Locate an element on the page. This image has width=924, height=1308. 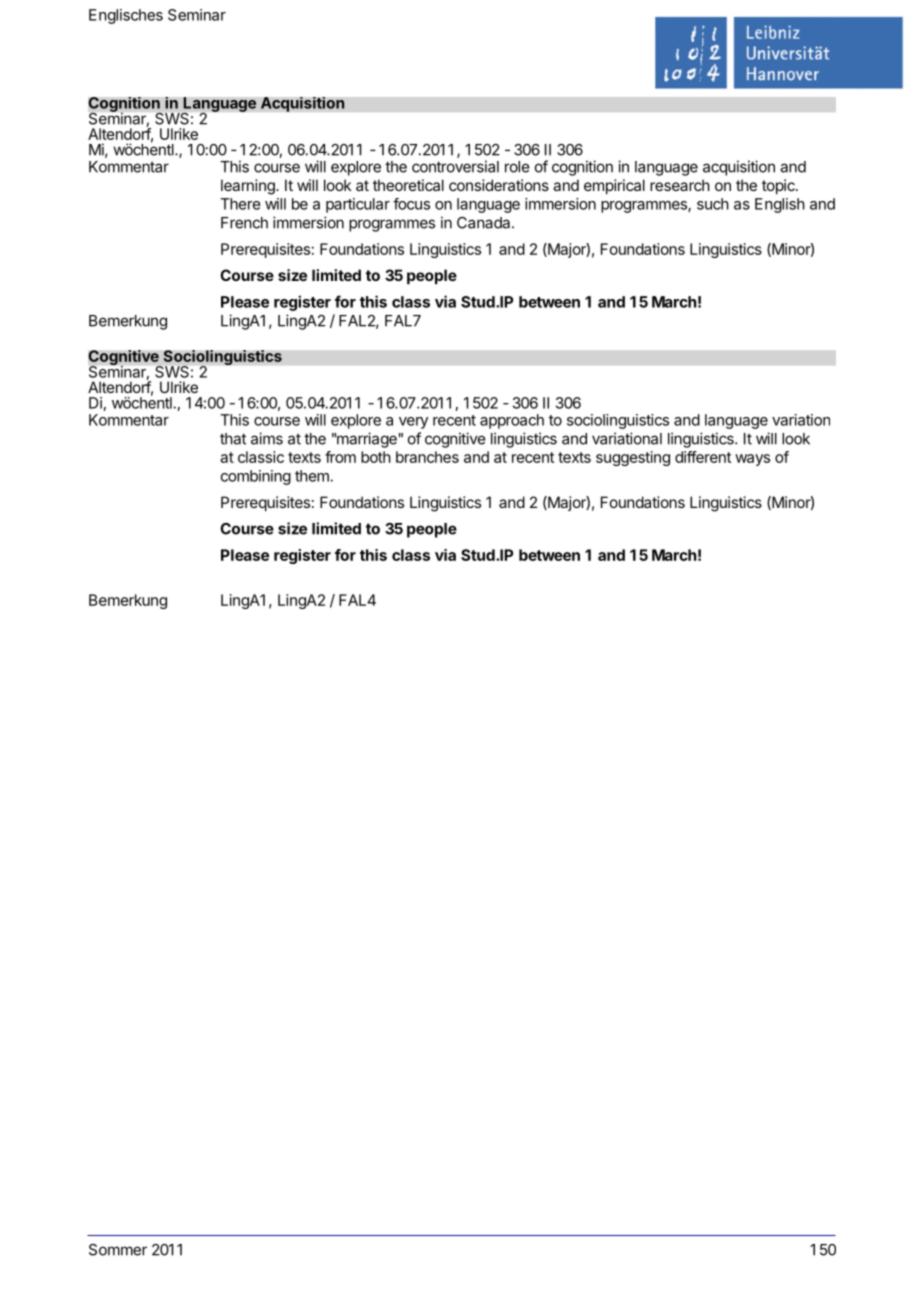
focus is located at coordinates (411, 204).
